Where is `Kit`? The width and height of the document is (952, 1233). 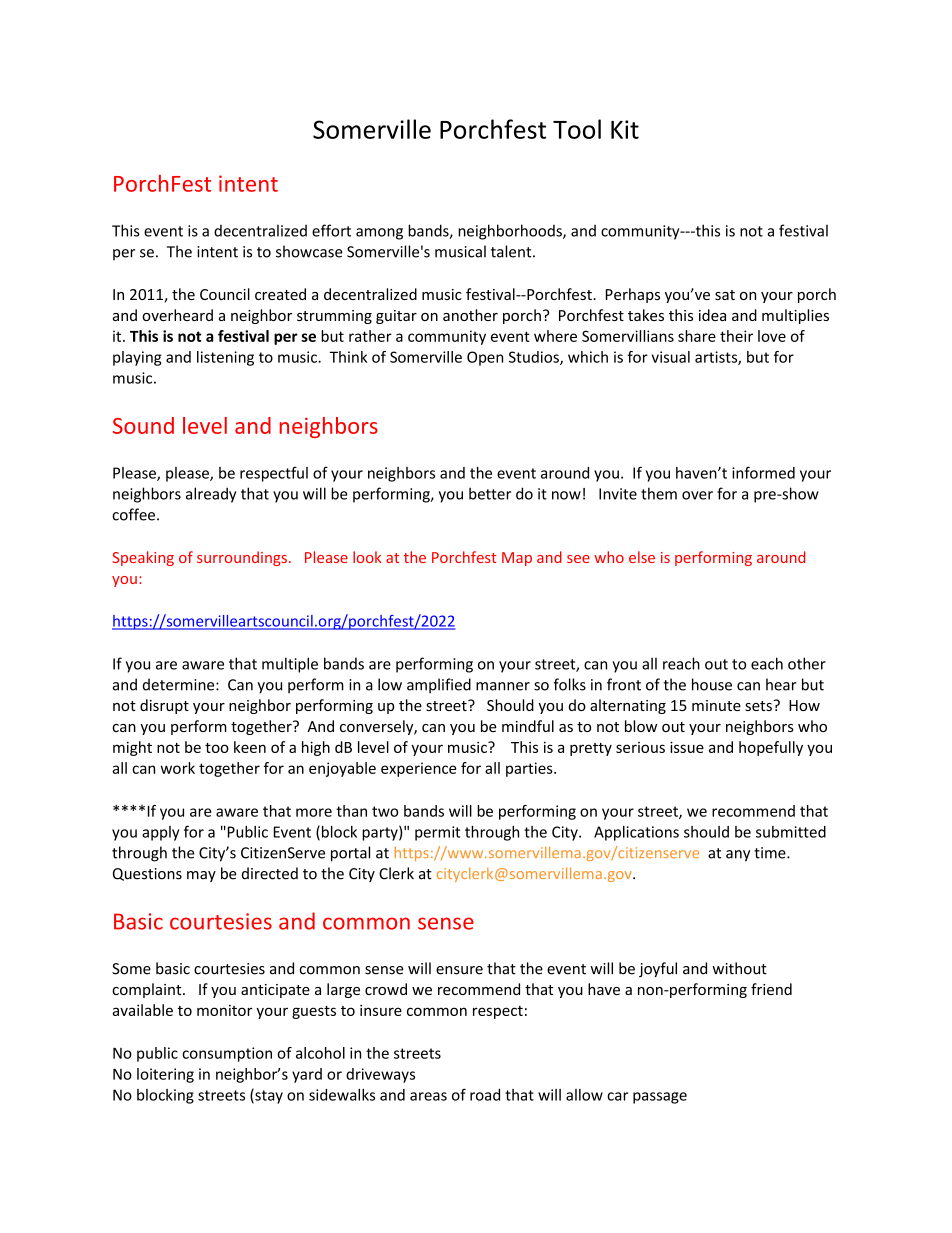 Kit is located at coordinates (625, 129).
